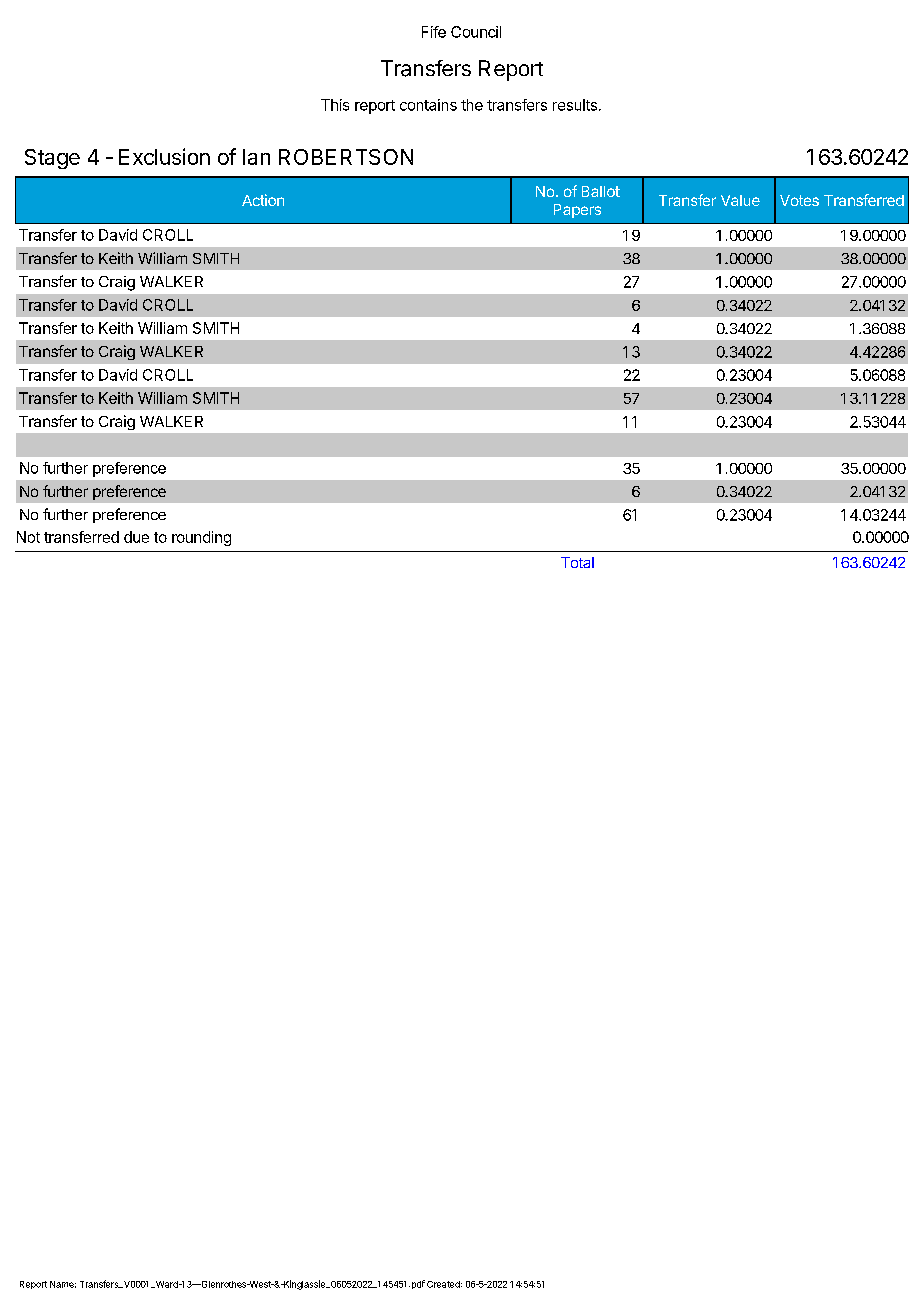 The width and height of the document is (924, 1308). Describe the element at coordinates (575, 105) in the document. I see `results` at that location.
